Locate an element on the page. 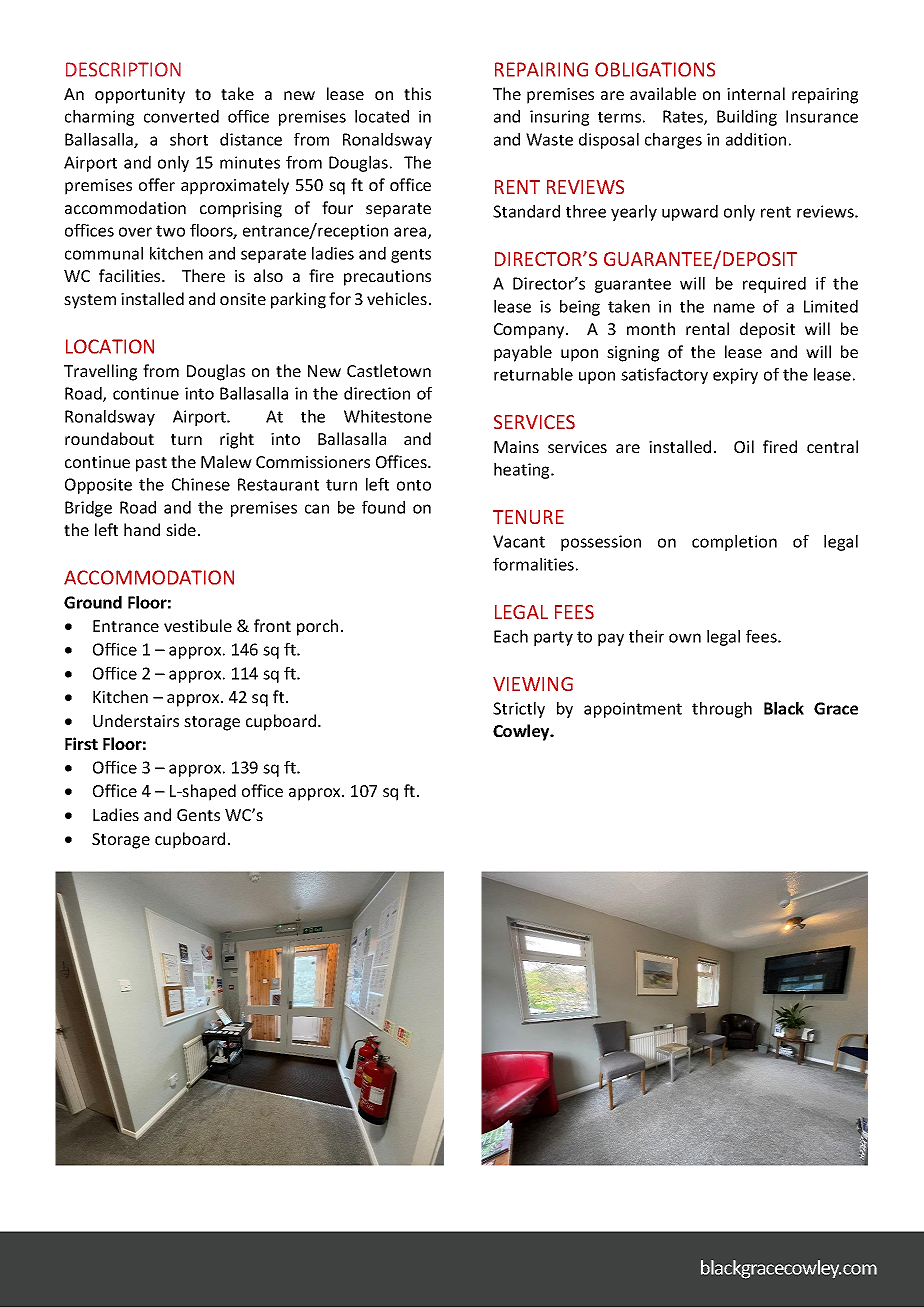 This image has width=924, height=1308. roundabout is located at coordinates (109, 438).
